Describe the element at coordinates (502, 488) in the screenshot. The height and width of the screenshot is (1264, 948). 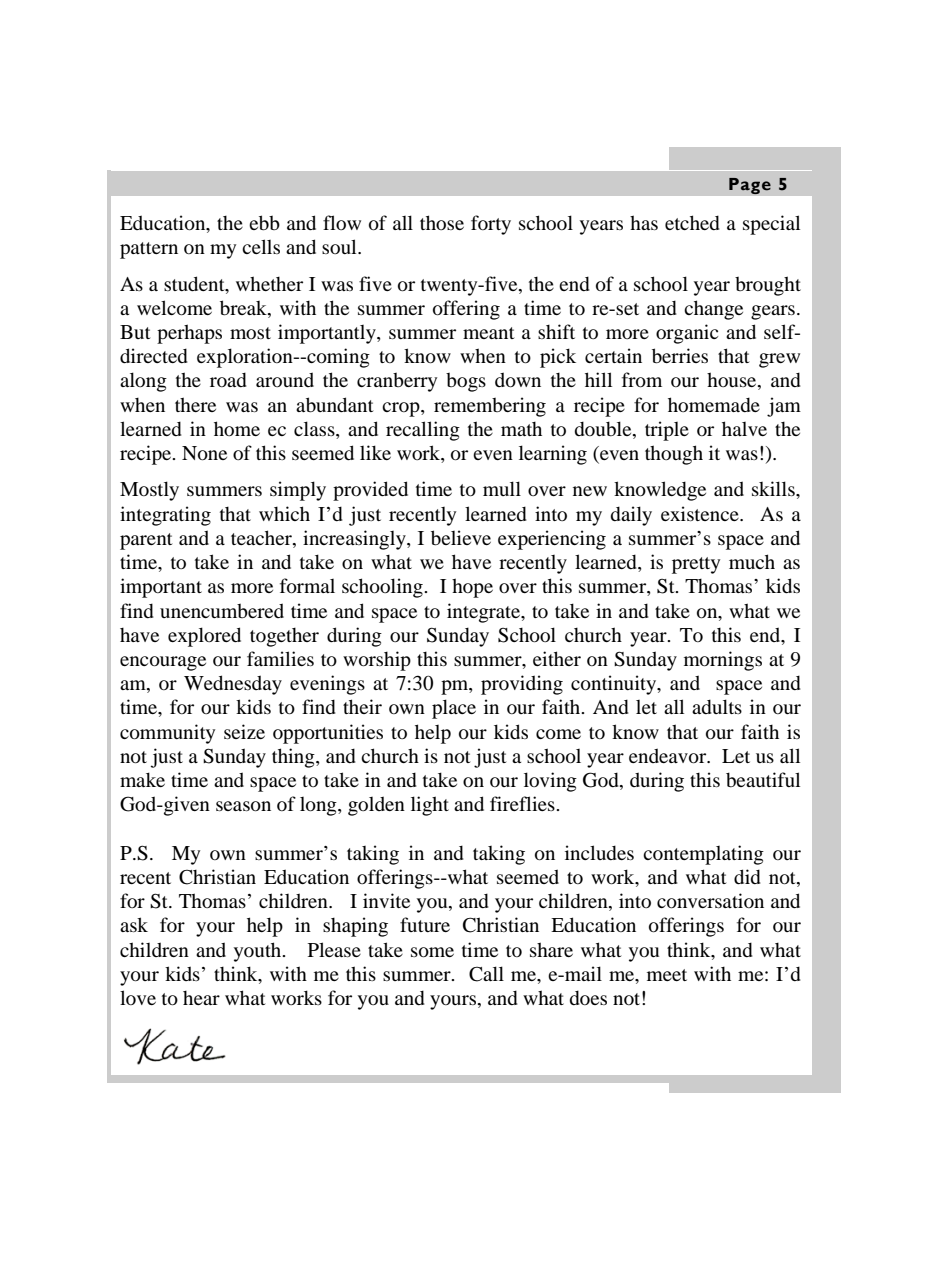
I see `mull` at that location.
